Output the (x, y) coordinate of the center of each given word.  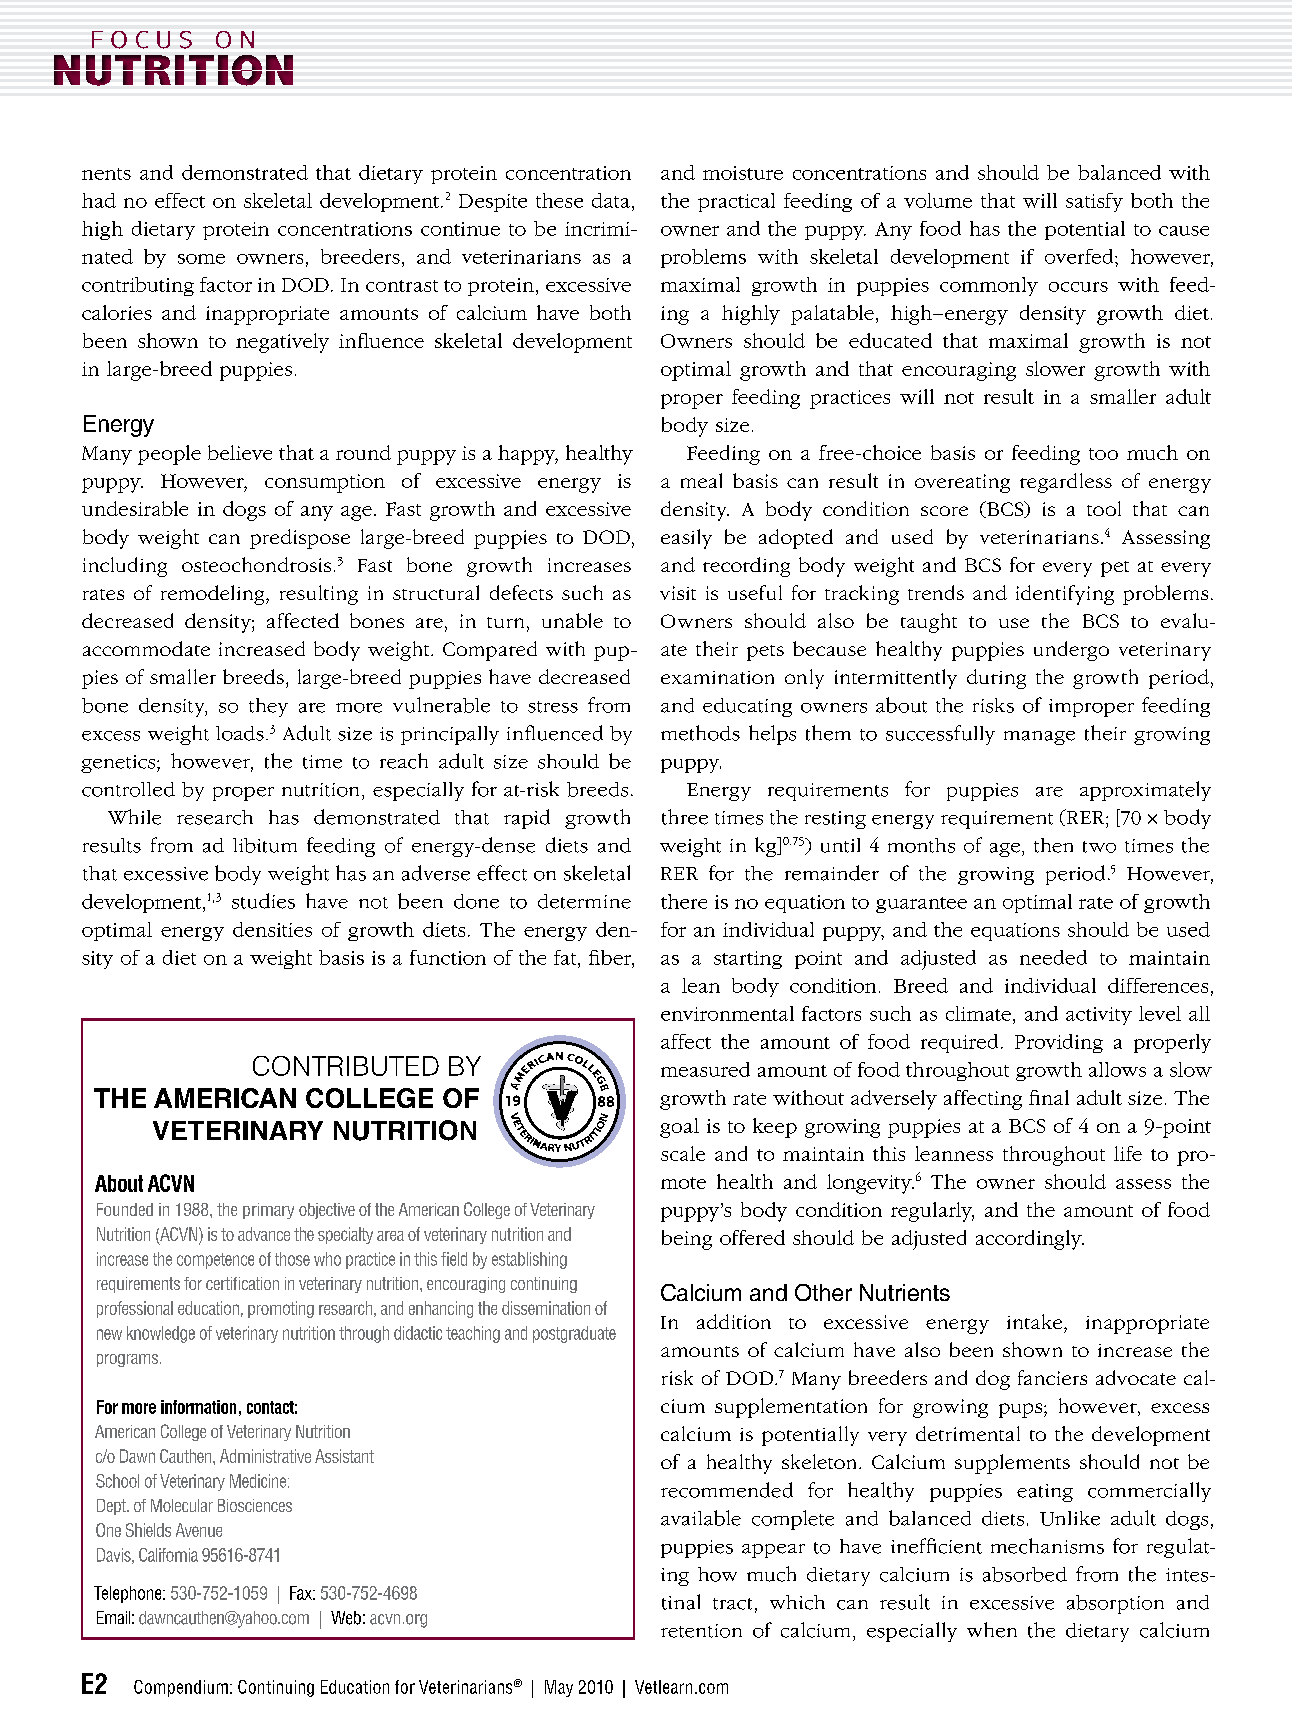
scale (683, 1153)
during (996, 679)
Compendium (181, 1688)
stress (553, 707)
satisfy (1094, 202)
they (268, 707)
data (611, 200)
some (201, 259)
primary (268, 1211)
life (1128, 1153)
